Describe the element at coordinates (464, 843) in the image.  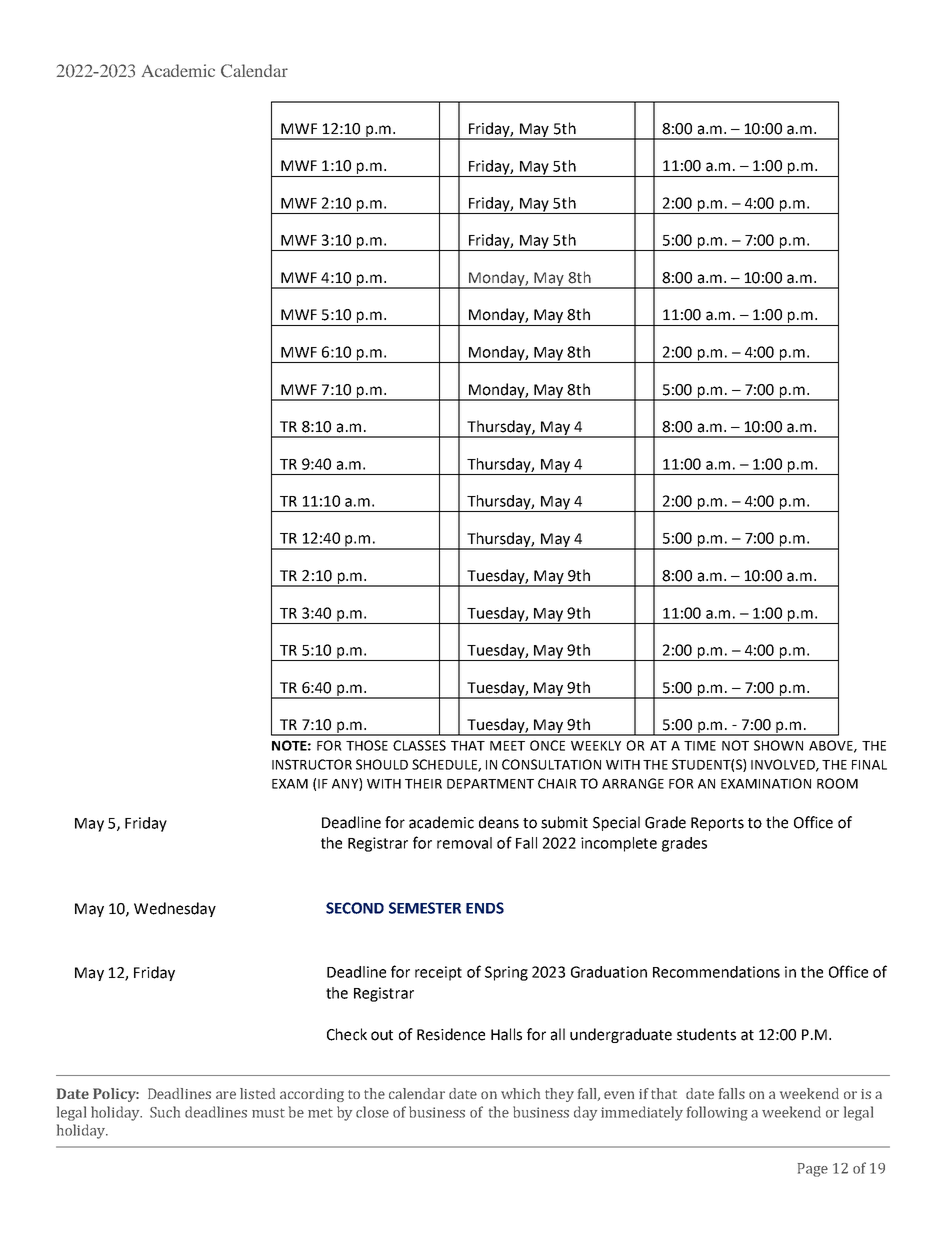
I see `removal` at that location.
